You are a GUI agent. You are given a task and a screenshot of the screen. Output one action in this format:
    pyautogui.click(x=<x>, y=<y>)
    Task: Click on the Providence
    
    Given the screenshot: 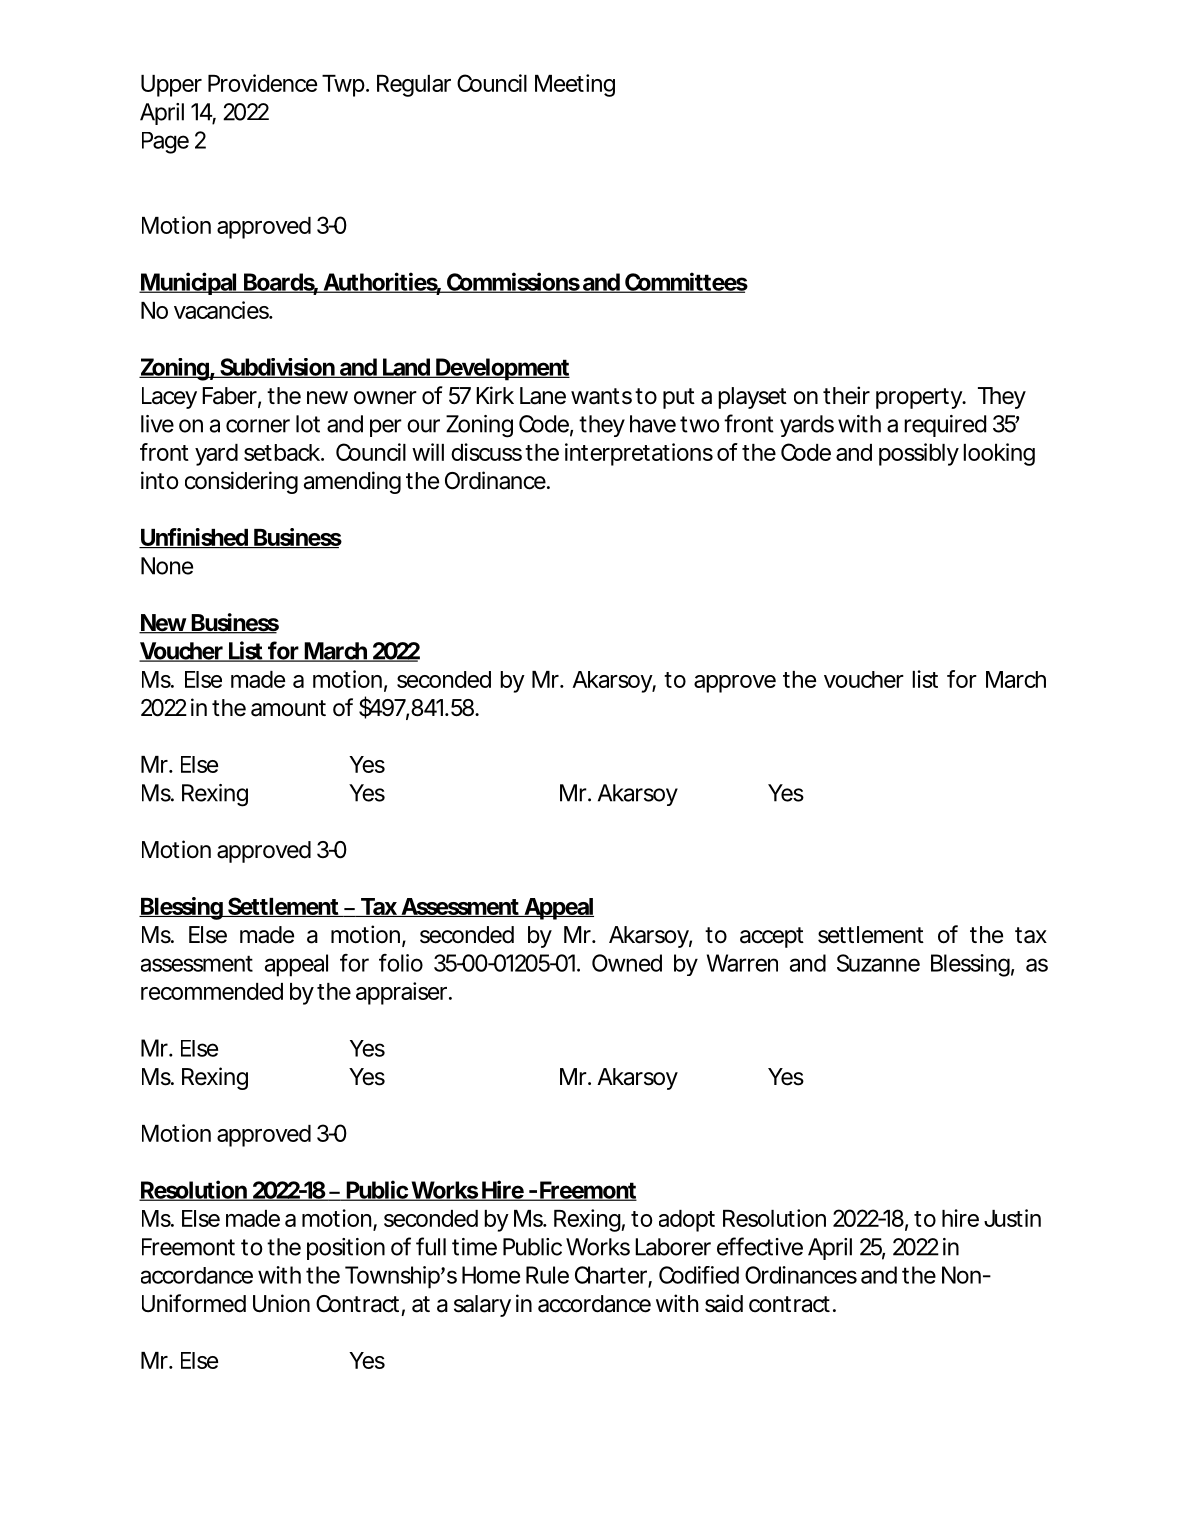 What is the action you would take?
    pyautogui.click(x=262, y=83)
